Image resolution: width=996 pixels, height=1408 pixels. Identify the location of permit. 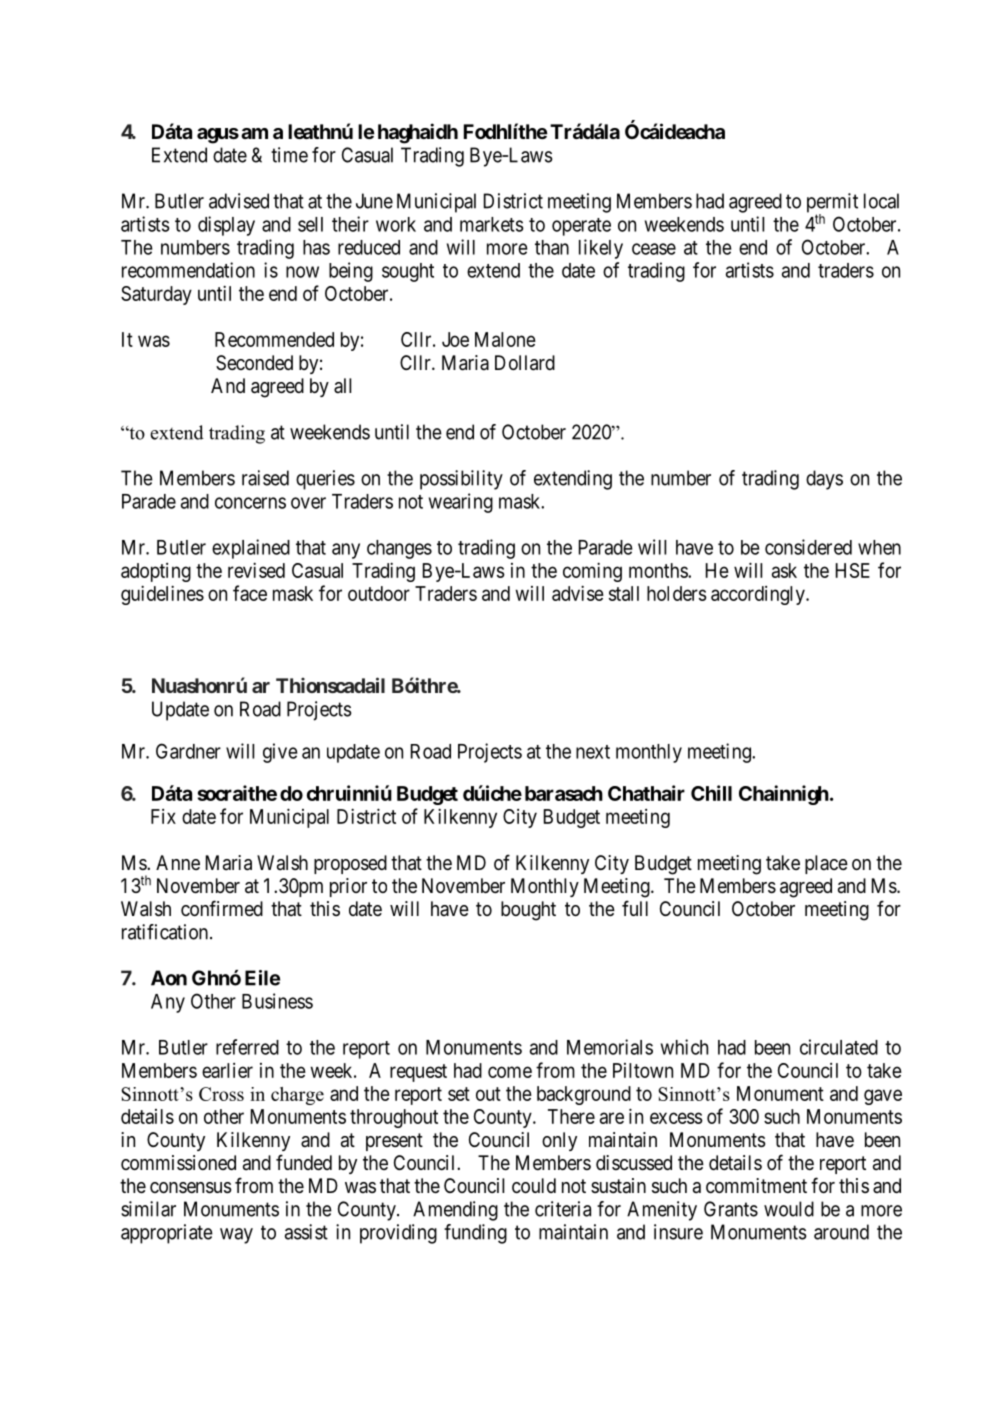
(832, 204).
